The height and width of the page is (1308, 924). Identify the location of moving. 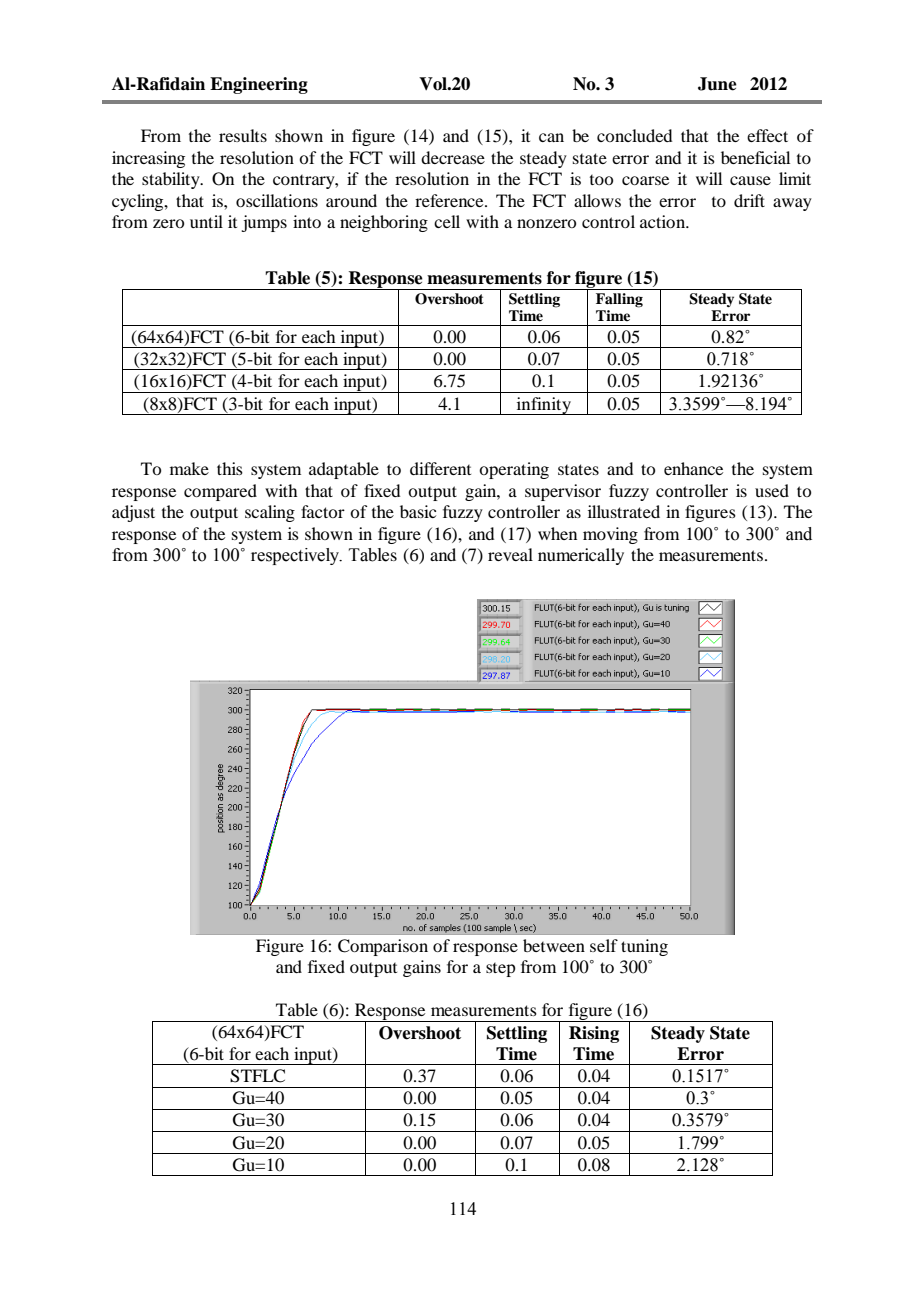
(610, 535).
